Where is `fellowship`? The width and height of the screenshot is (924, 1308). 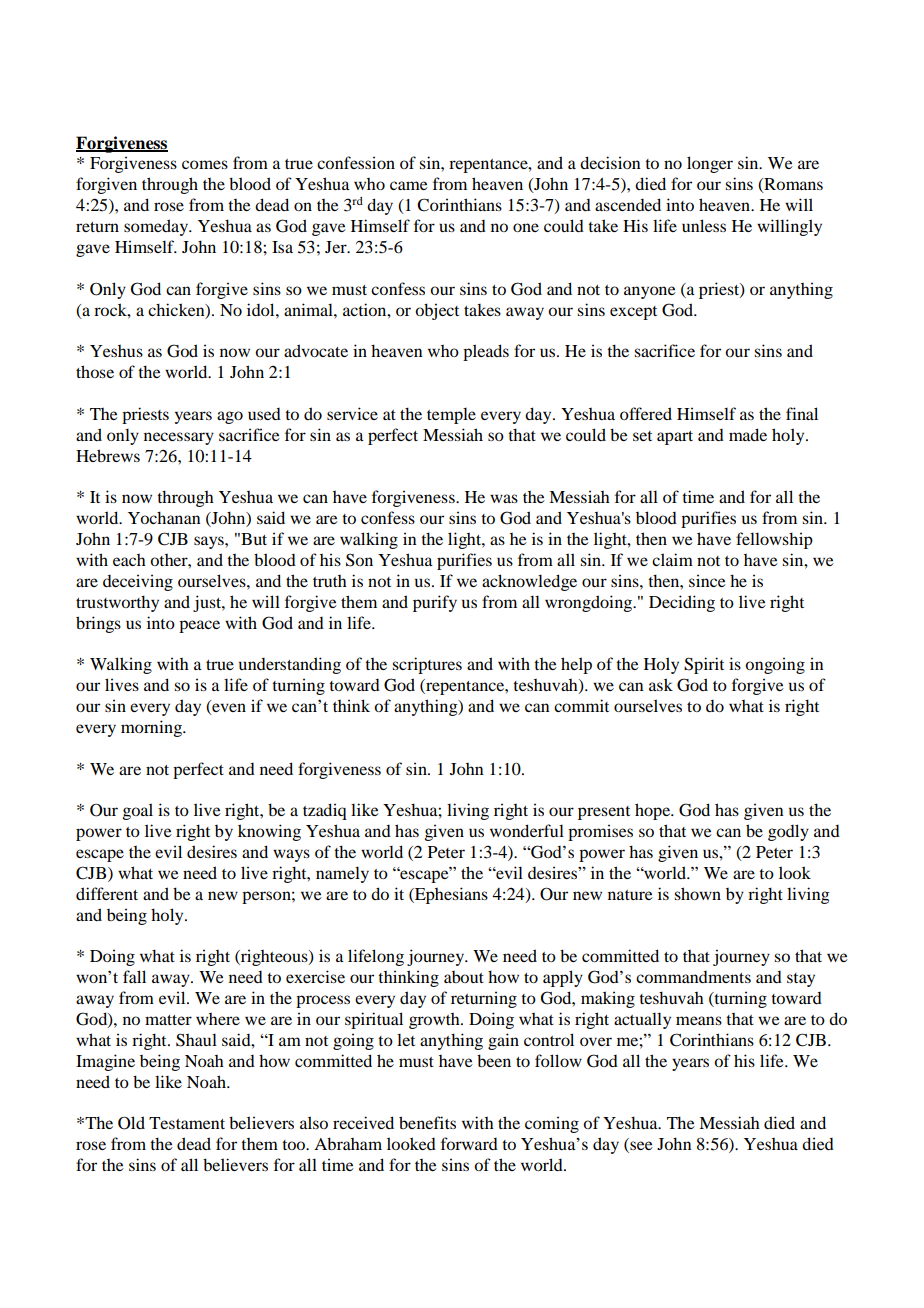 fellowship is located at coordinates (774, 540).
